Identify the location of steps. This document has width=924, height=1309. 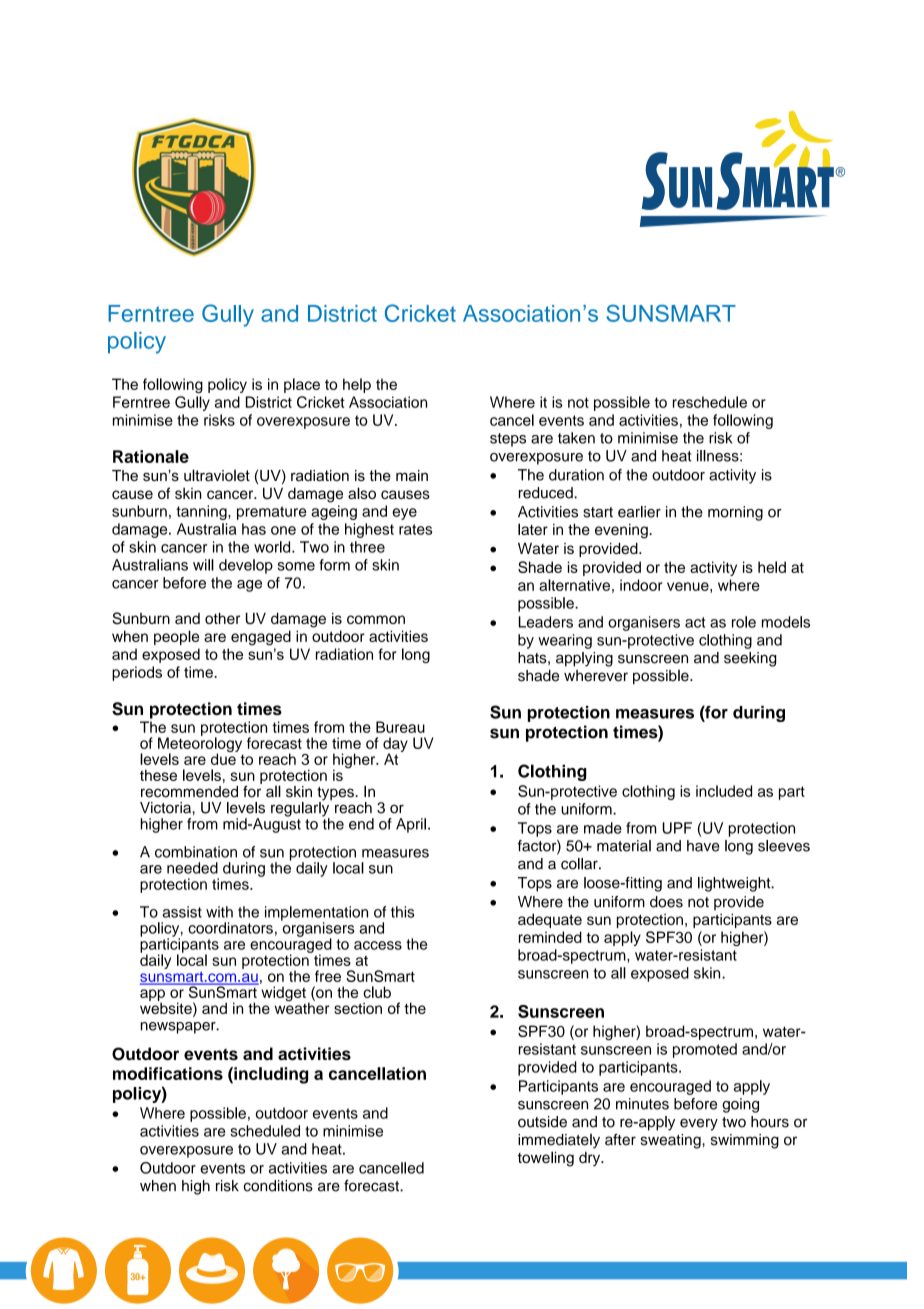
(508, 440).
